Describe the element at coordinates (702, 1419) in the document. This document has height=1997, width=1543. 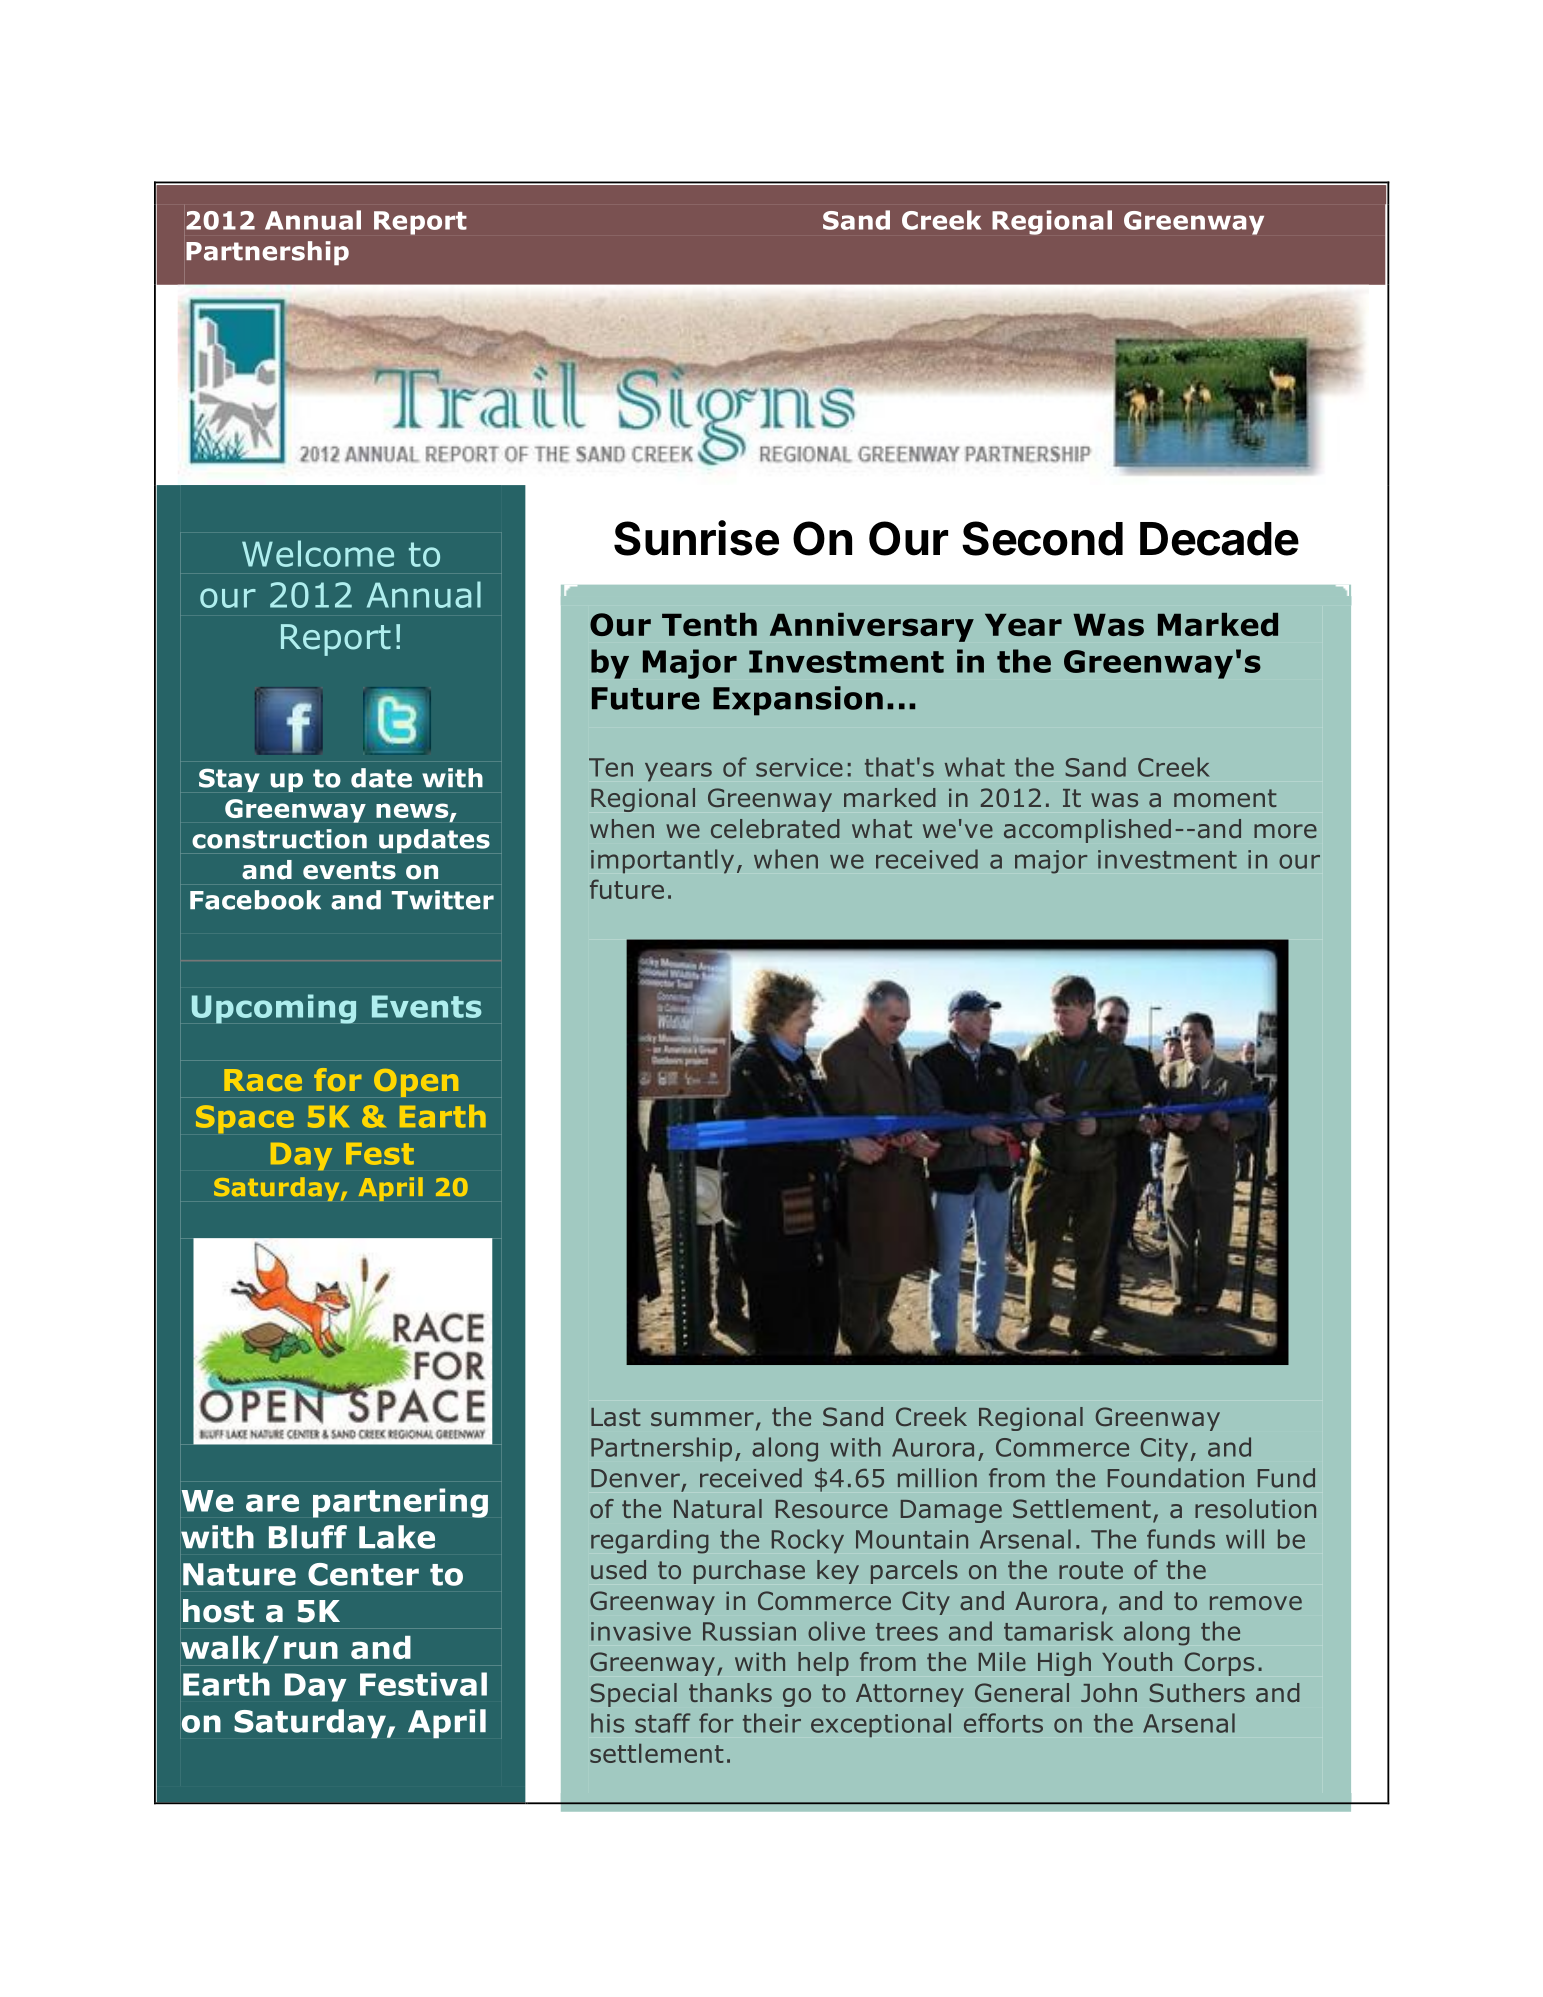
I see `summer` at that location.
